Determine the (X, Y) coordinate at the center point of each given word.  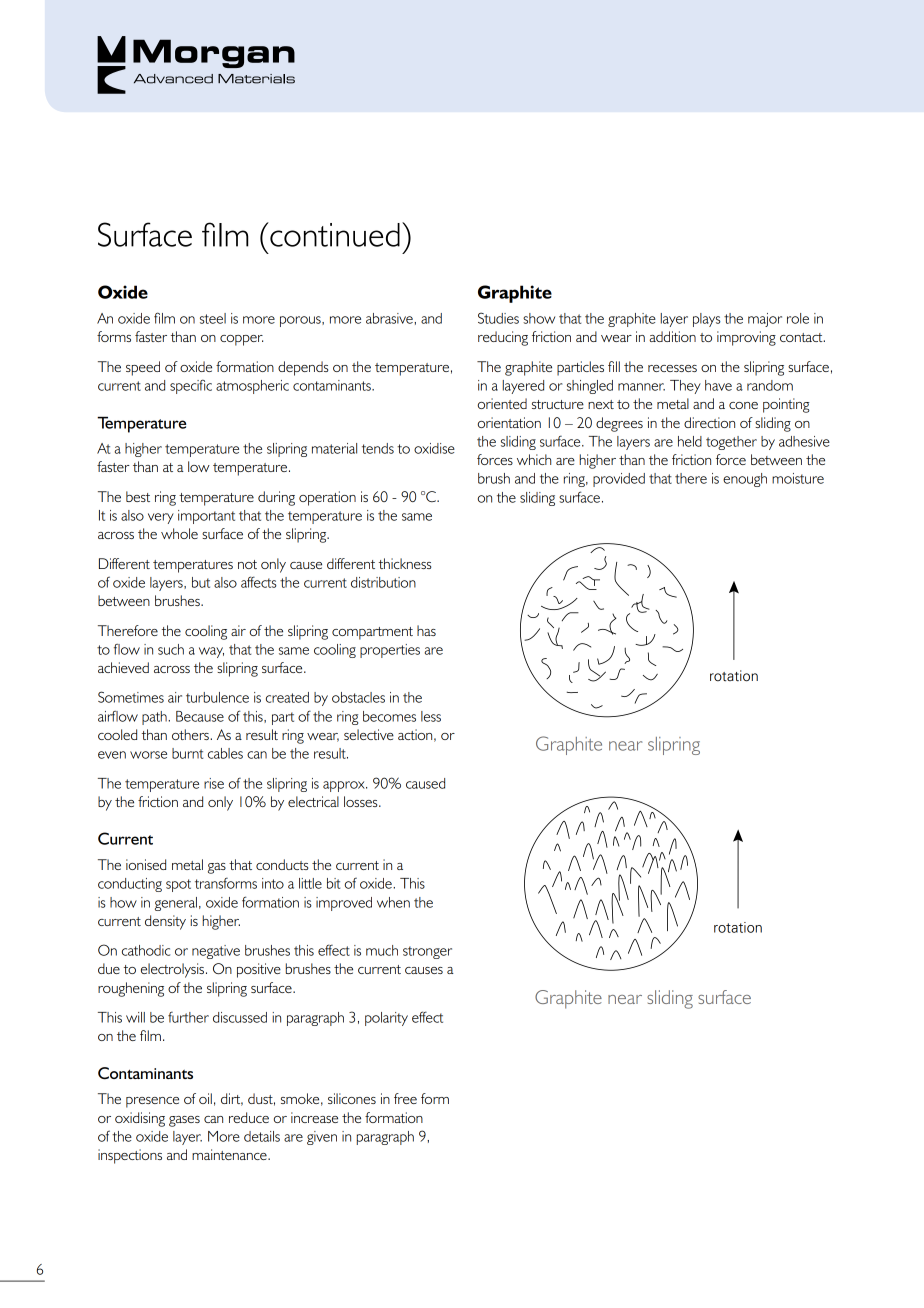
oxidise (434, 448)
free (405, 1098)
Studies (498, 318)
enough (745, 480)
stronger (427, 952)
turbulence (217, 697)
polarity (386, 1019)
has (426, 630)
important (206, 517)
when (393, 902)
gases (184, 1121)
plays (707, 320)
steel (213, 318)
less (431, 716)
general (176, 904)
